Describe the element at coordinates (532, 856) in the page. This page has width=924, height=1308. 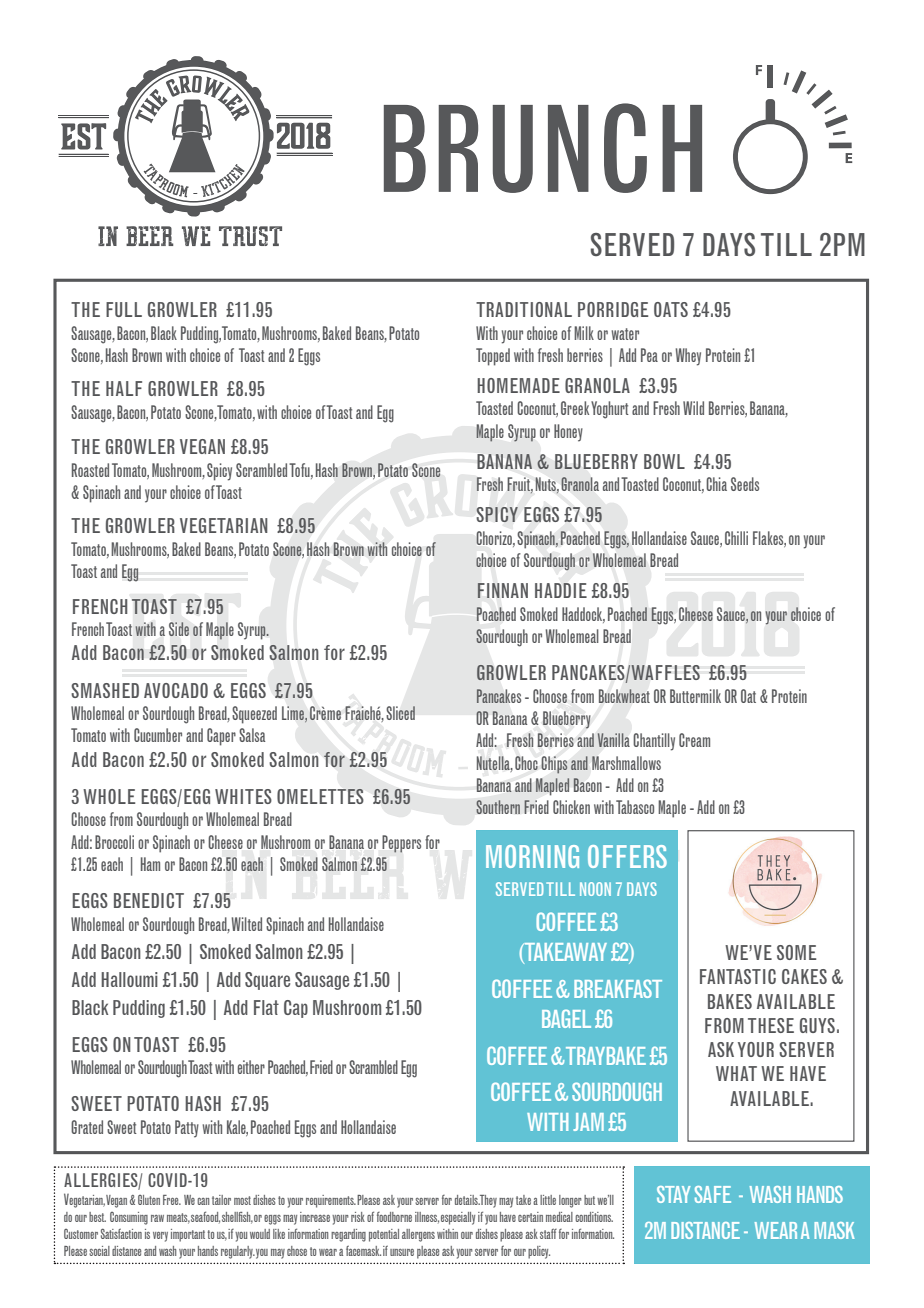
I see `MORNING` at that location.
